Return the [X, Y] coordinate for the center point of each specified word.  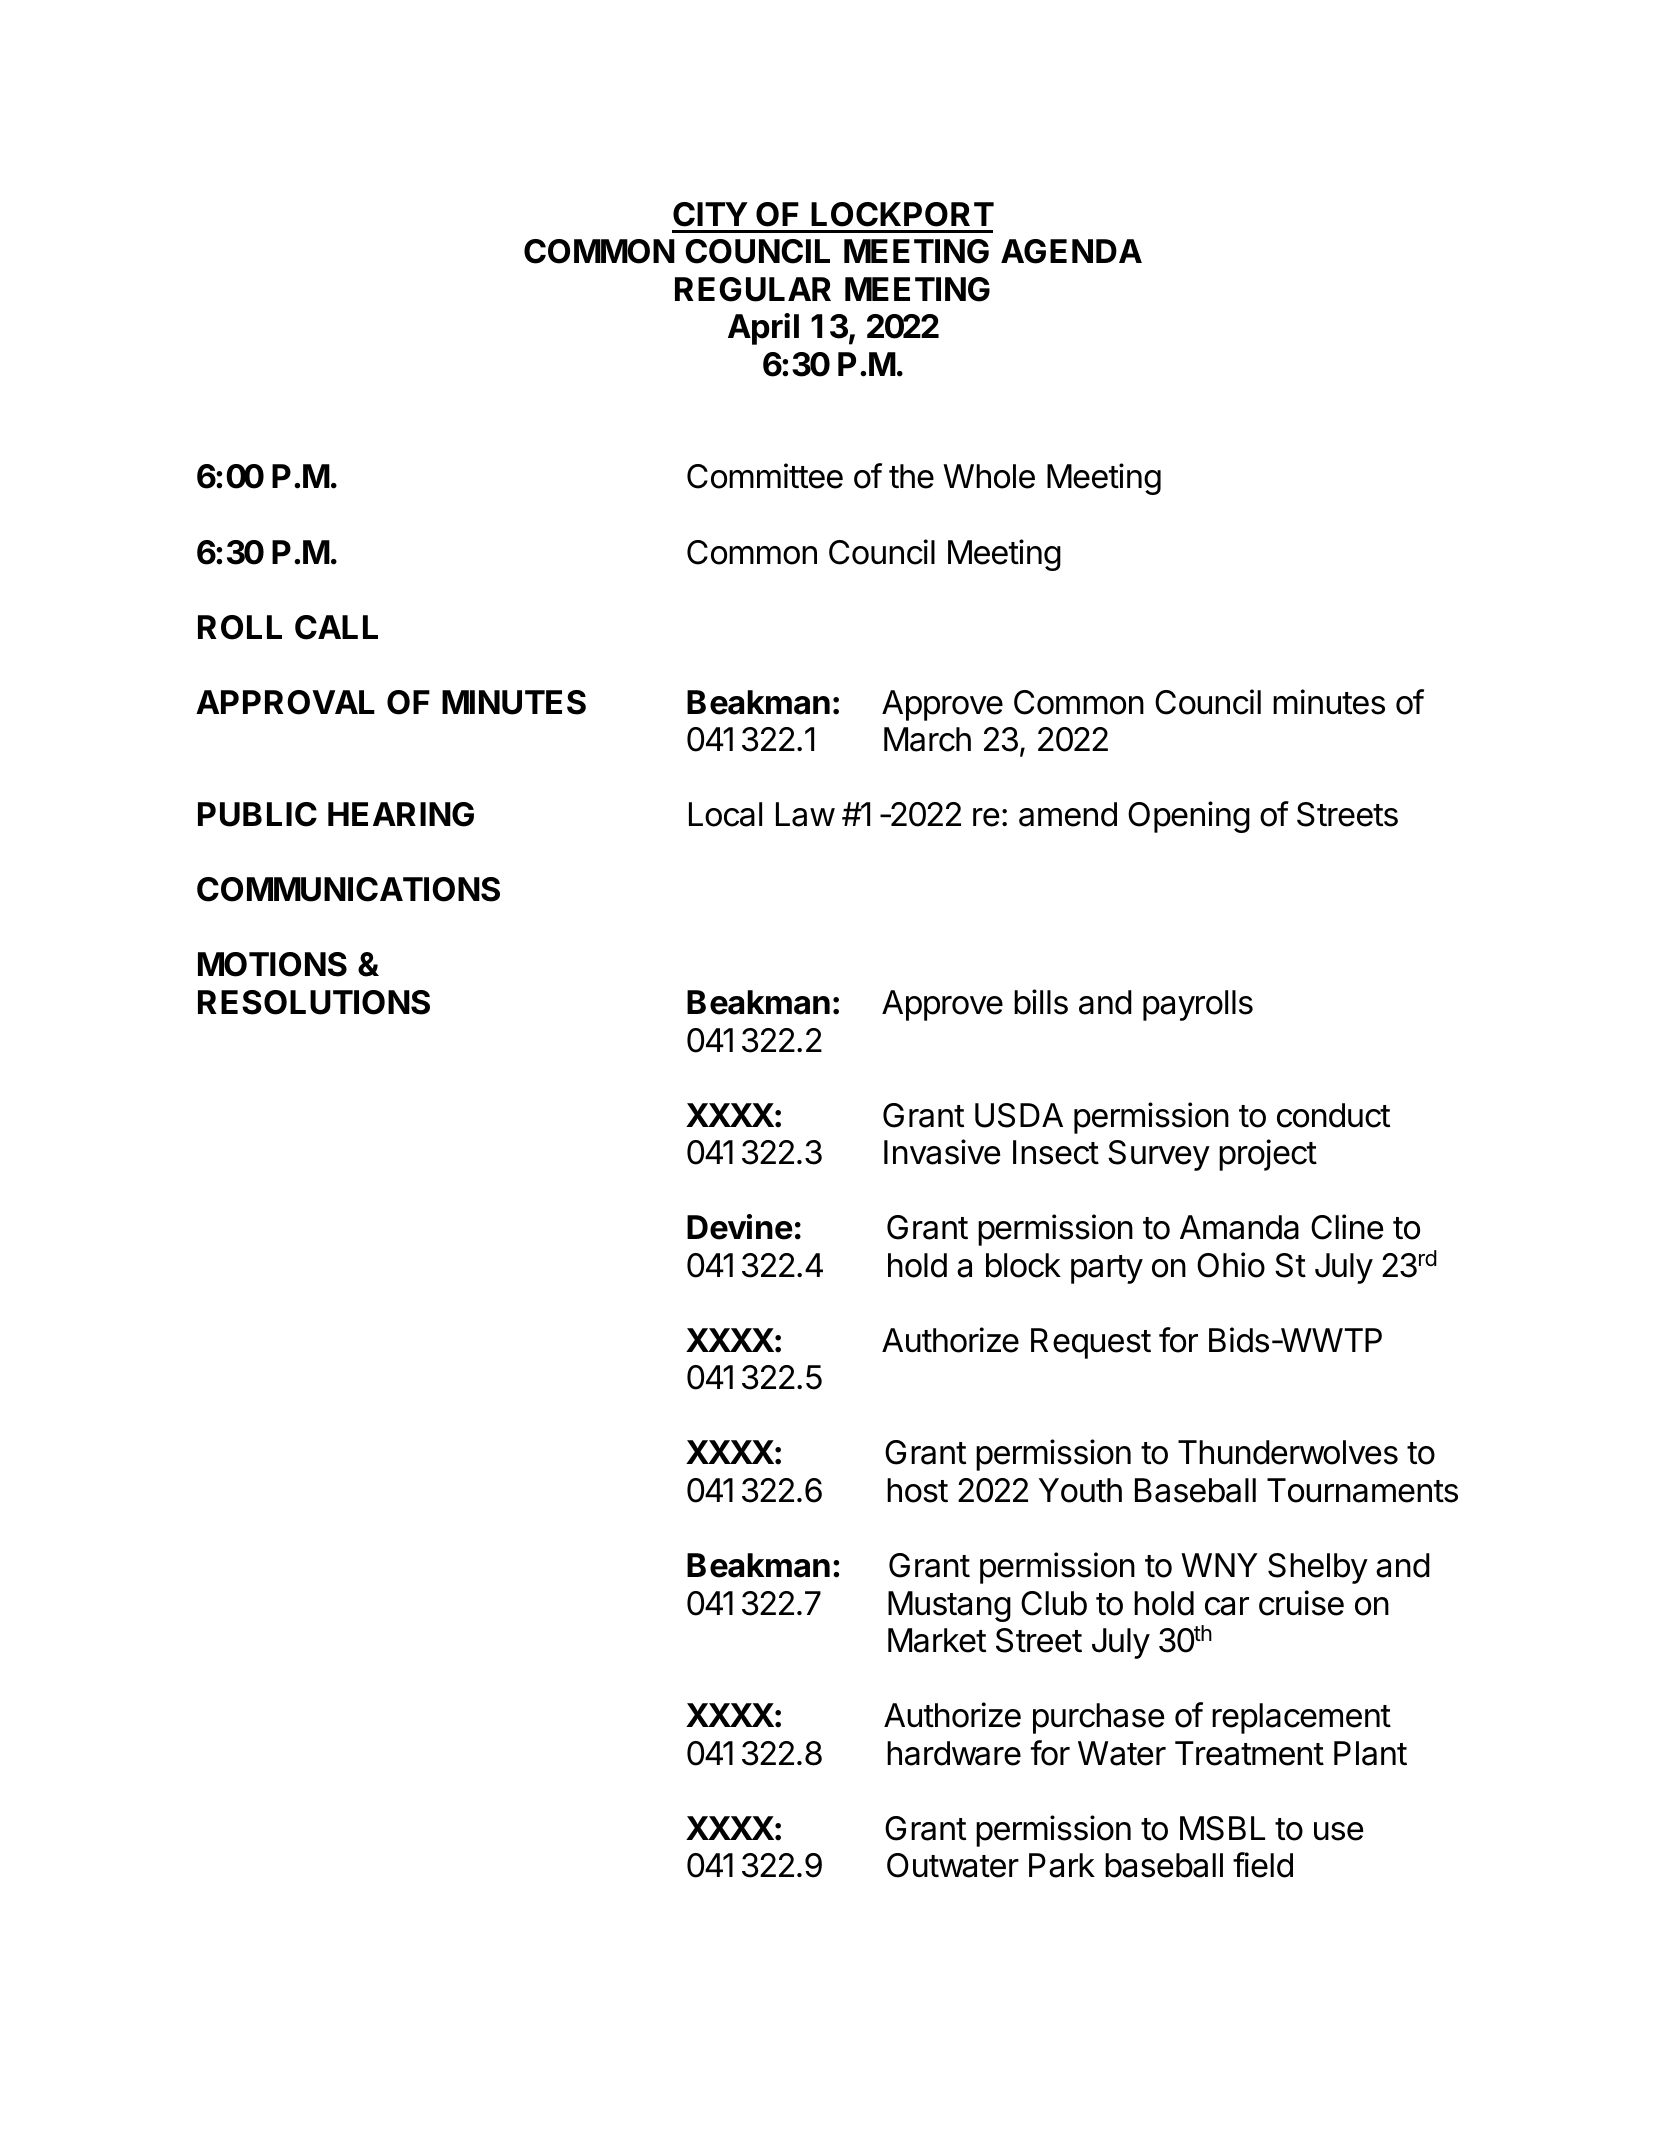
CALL [336, 627]
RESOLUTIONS [314, 1002]
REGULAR [753, 289]
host [917, 1490]
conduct [1333, 1115]
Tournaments [1362, 1490]
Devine [740, 1227]
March [927, 739]
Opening [1189, 817]
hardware [954, 1753]
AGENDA [1071, 251]
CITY [710, 214]
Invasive [942, 1152]
